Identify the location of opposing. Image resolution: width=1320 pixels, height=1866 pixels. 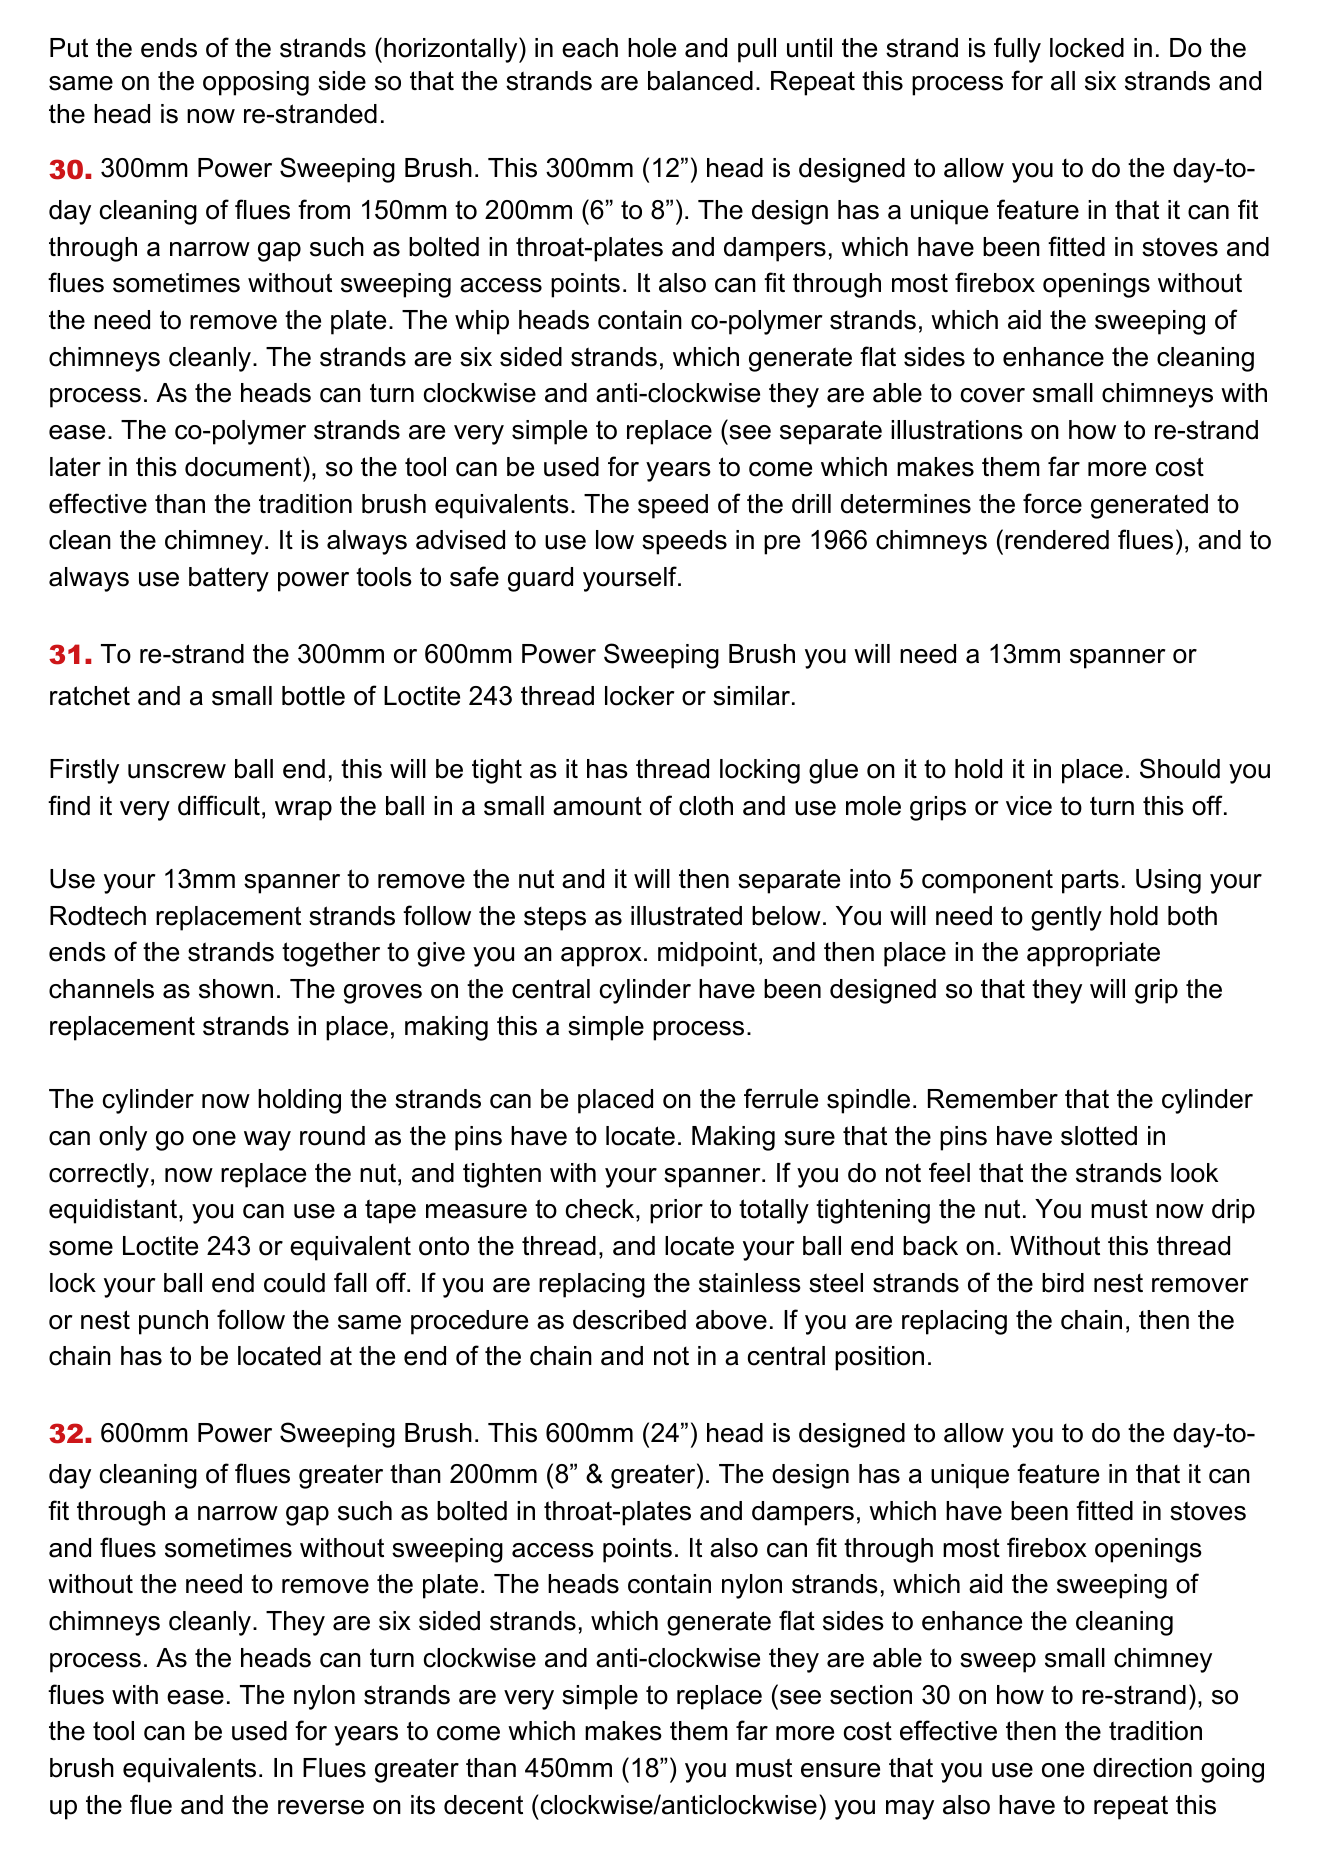
(256, 83).
